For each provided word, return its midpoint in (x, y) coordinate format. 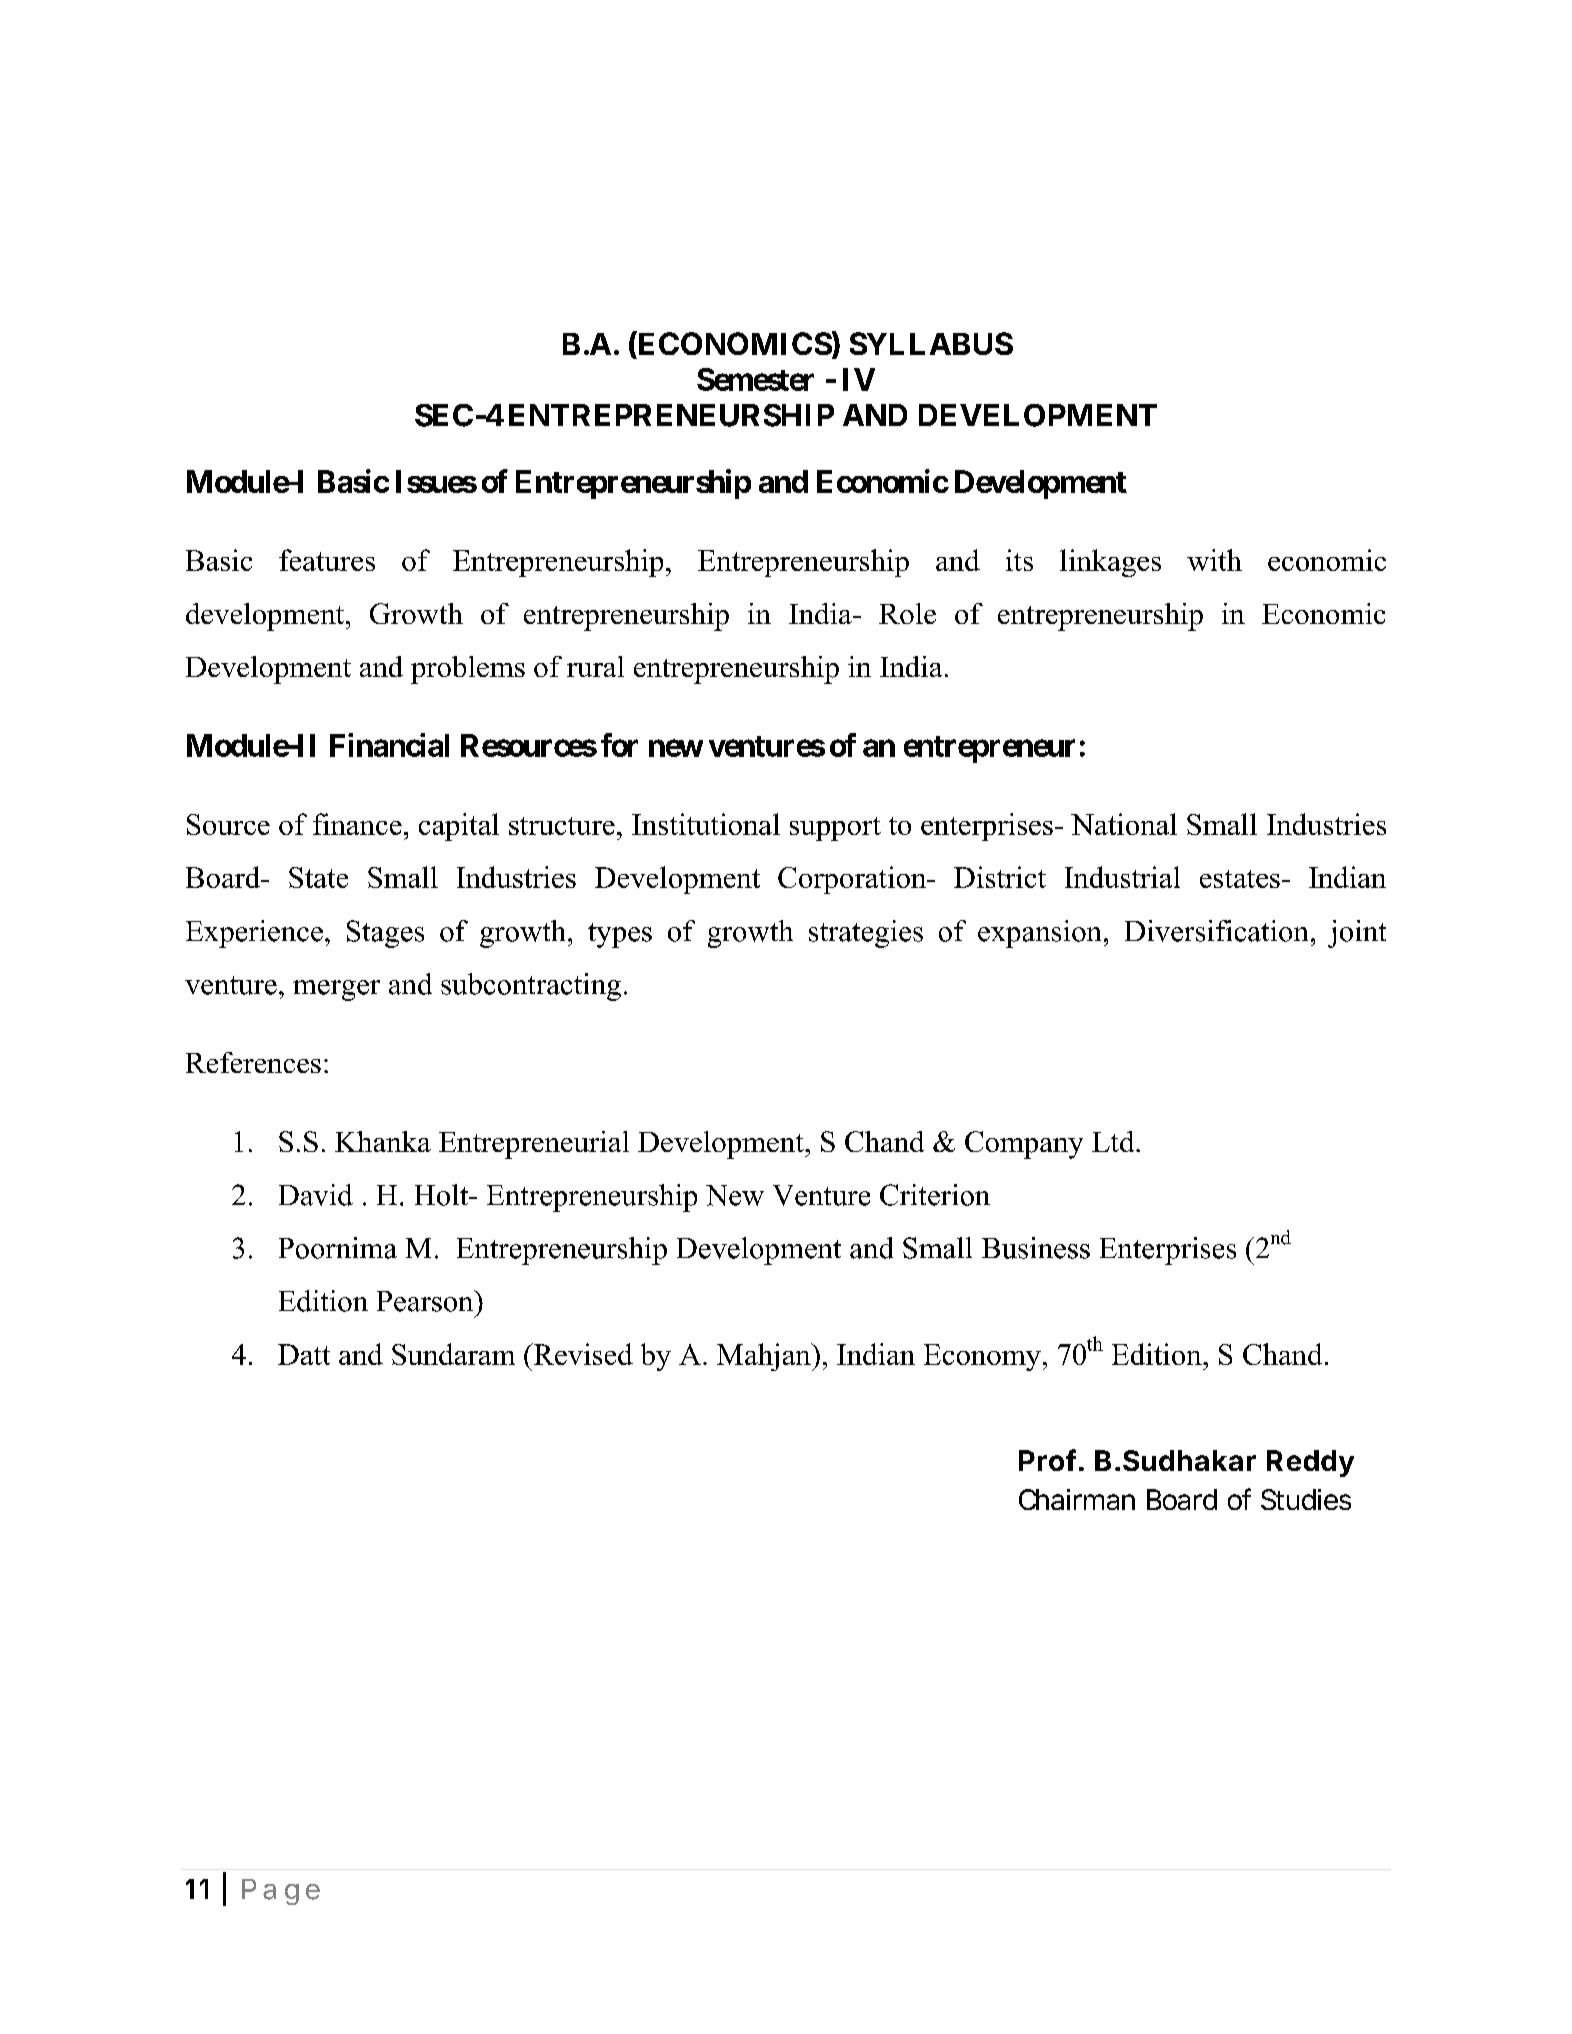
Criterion (935, 1195)
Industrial (1122, 877)
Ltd (1114, 1141)
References (253, 1062)
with (1214, 560)
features (327, 560)
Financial (389, 745)
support (835, 829)
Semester (755, 379)
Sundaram (453, 1354)
